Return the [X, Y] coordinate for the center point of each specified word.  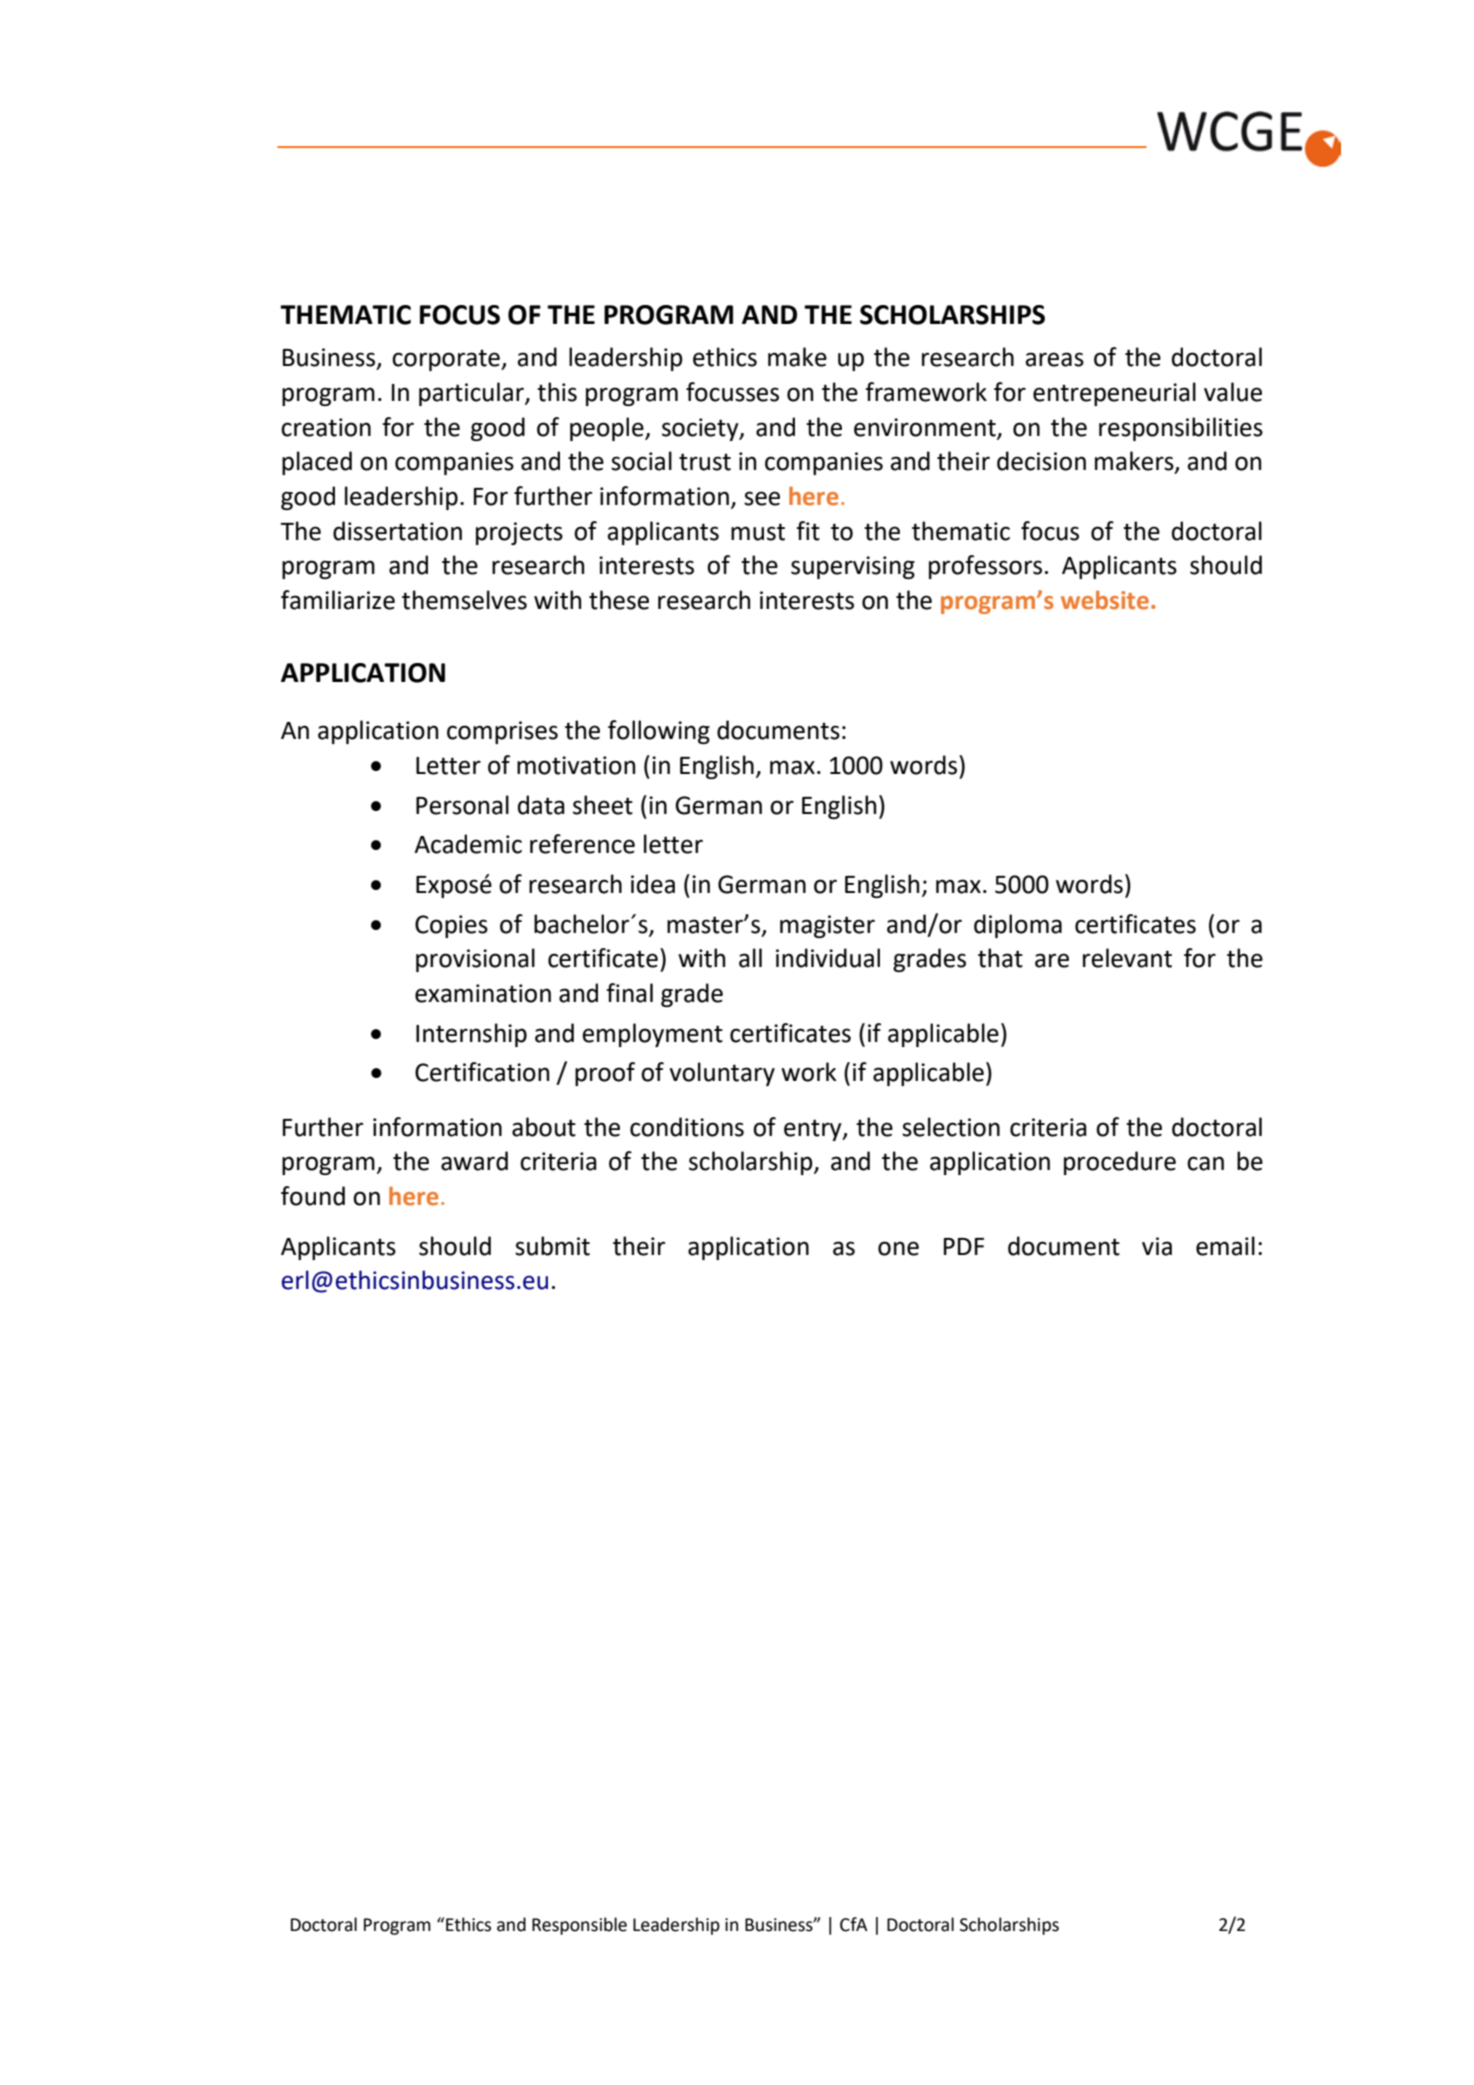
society [701, 429]
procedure [1120, 1163]
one [898, 1248]
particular [472, 394]
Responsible [579, 1926]
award [474, 1161]
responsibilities [1181, 429]
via [1157, 1246]
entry [814, 1130]
